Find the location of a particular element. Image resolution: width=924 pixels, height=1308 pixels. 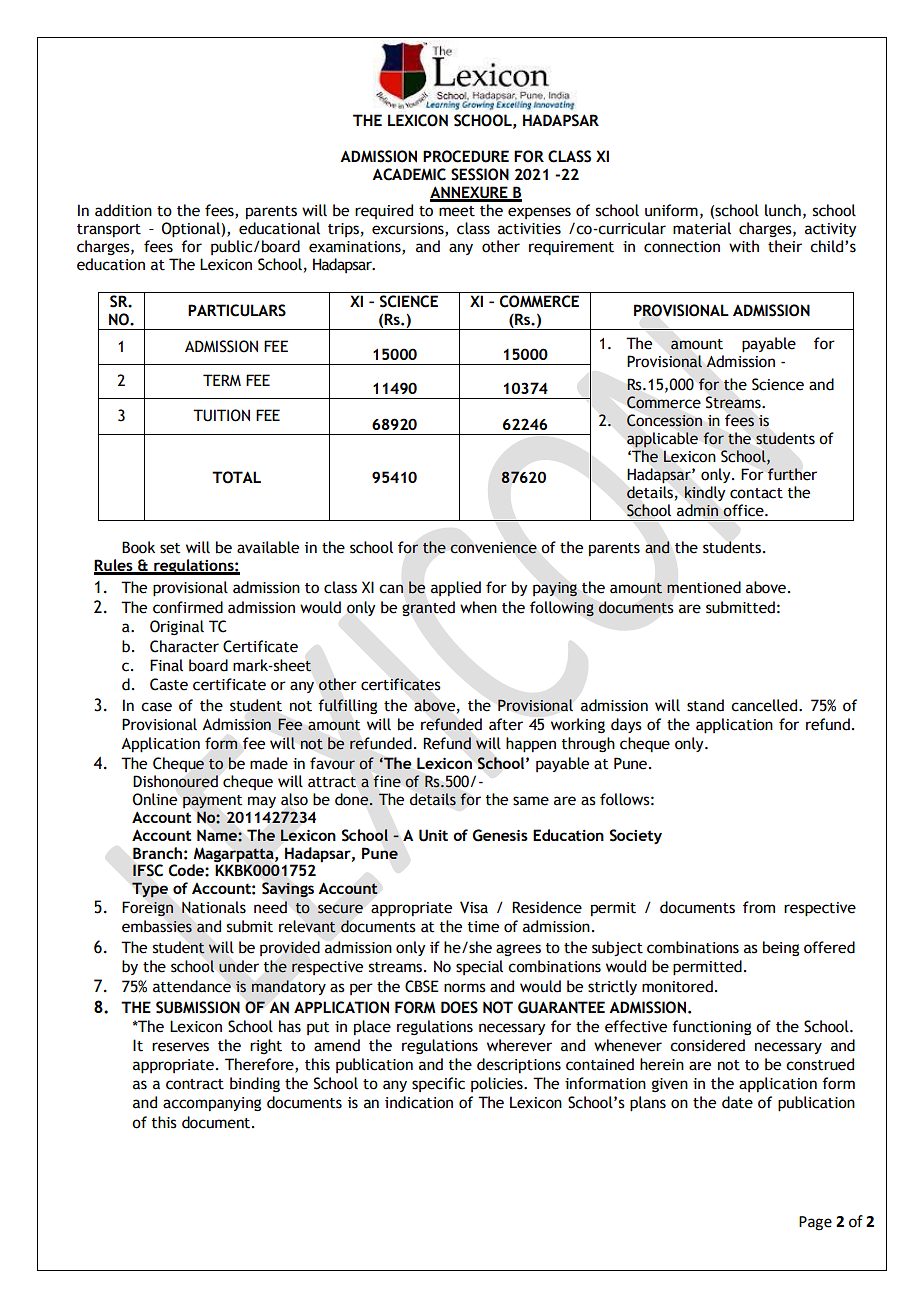

after is located at coordinates (506, 724).
